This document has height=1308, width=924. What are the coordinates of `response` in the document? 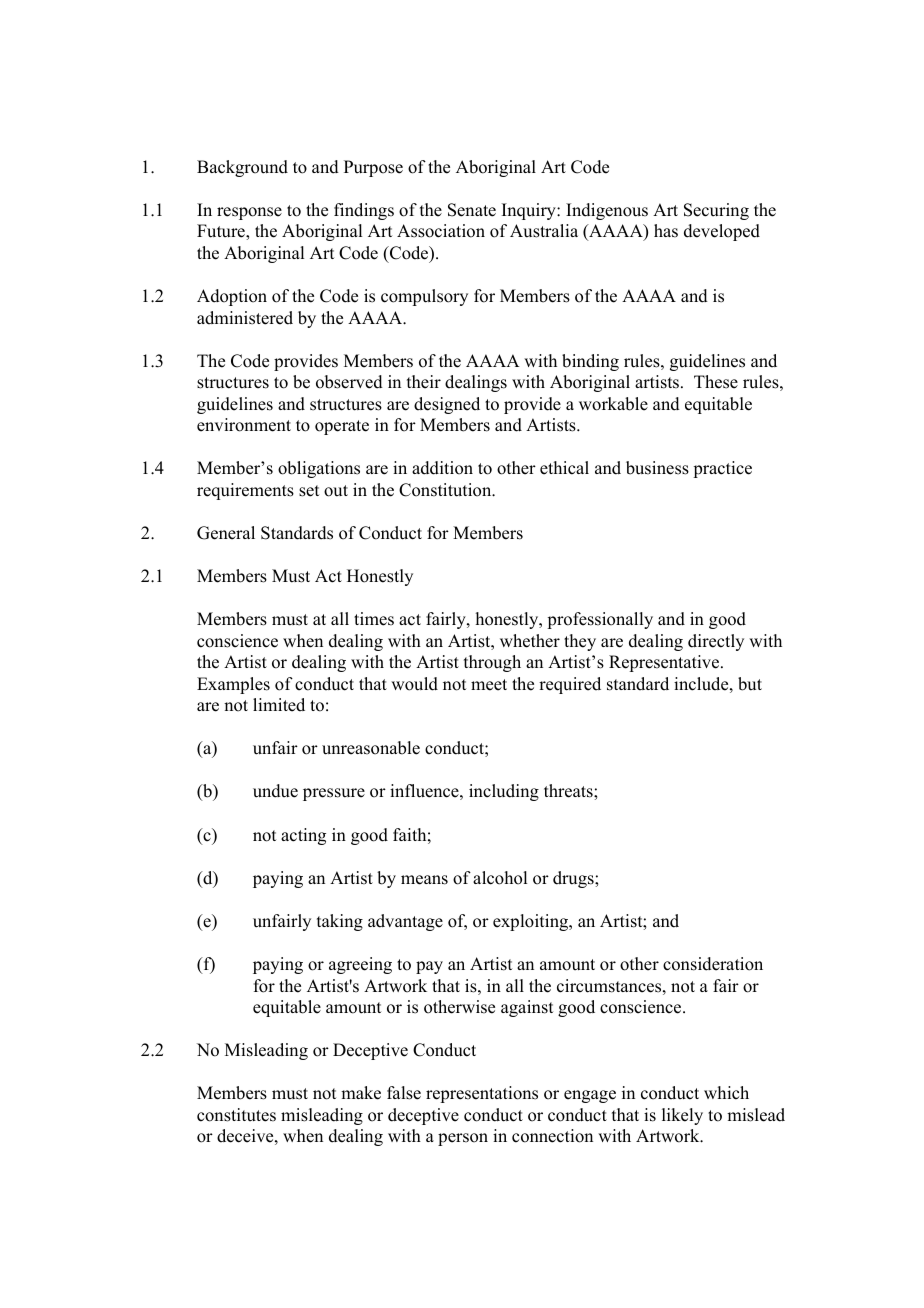 It's located at (249, 213).
